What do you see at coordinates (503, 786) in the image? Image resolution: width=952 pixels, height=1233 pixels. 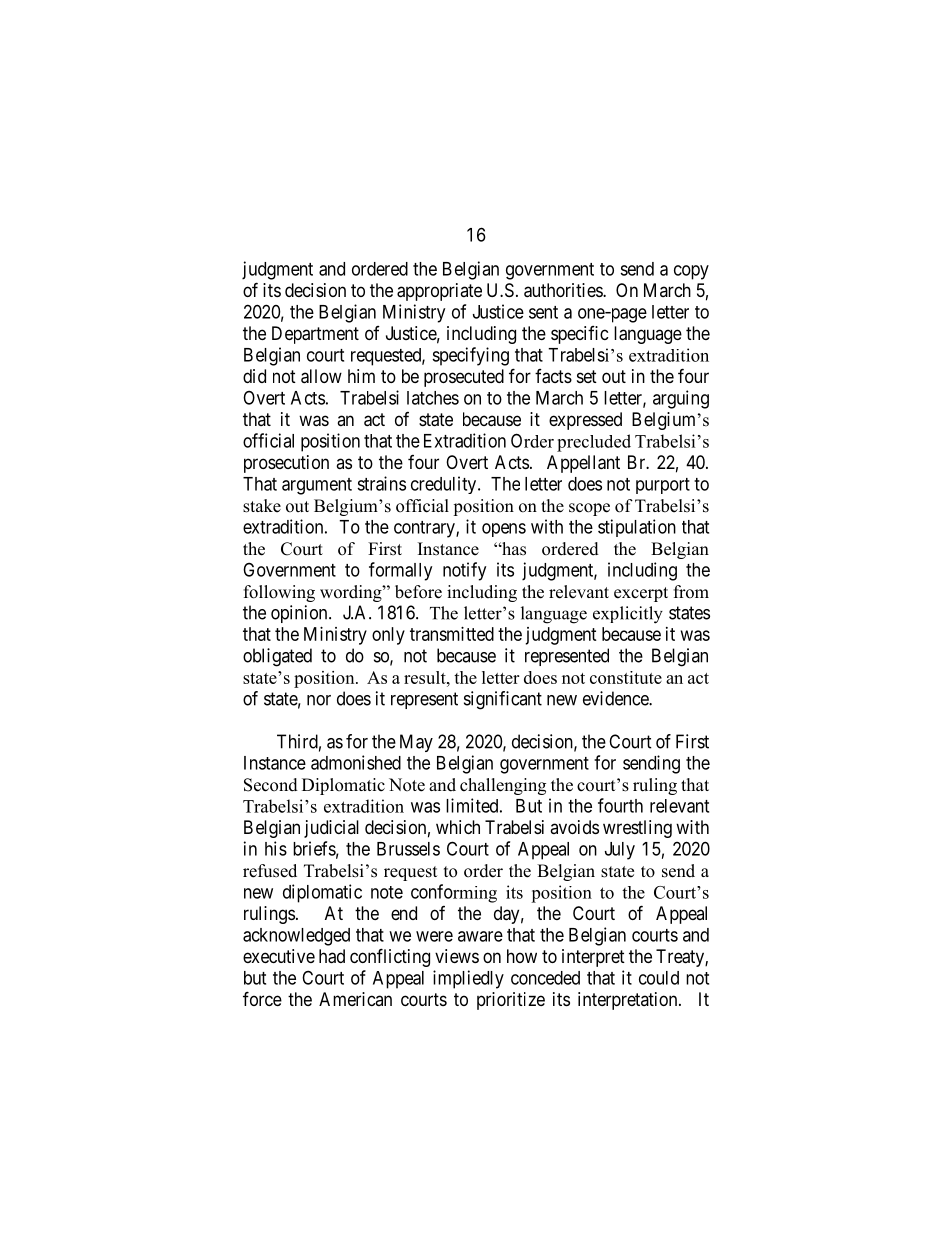 I see `challenging` at bounding box center [503, 786].
